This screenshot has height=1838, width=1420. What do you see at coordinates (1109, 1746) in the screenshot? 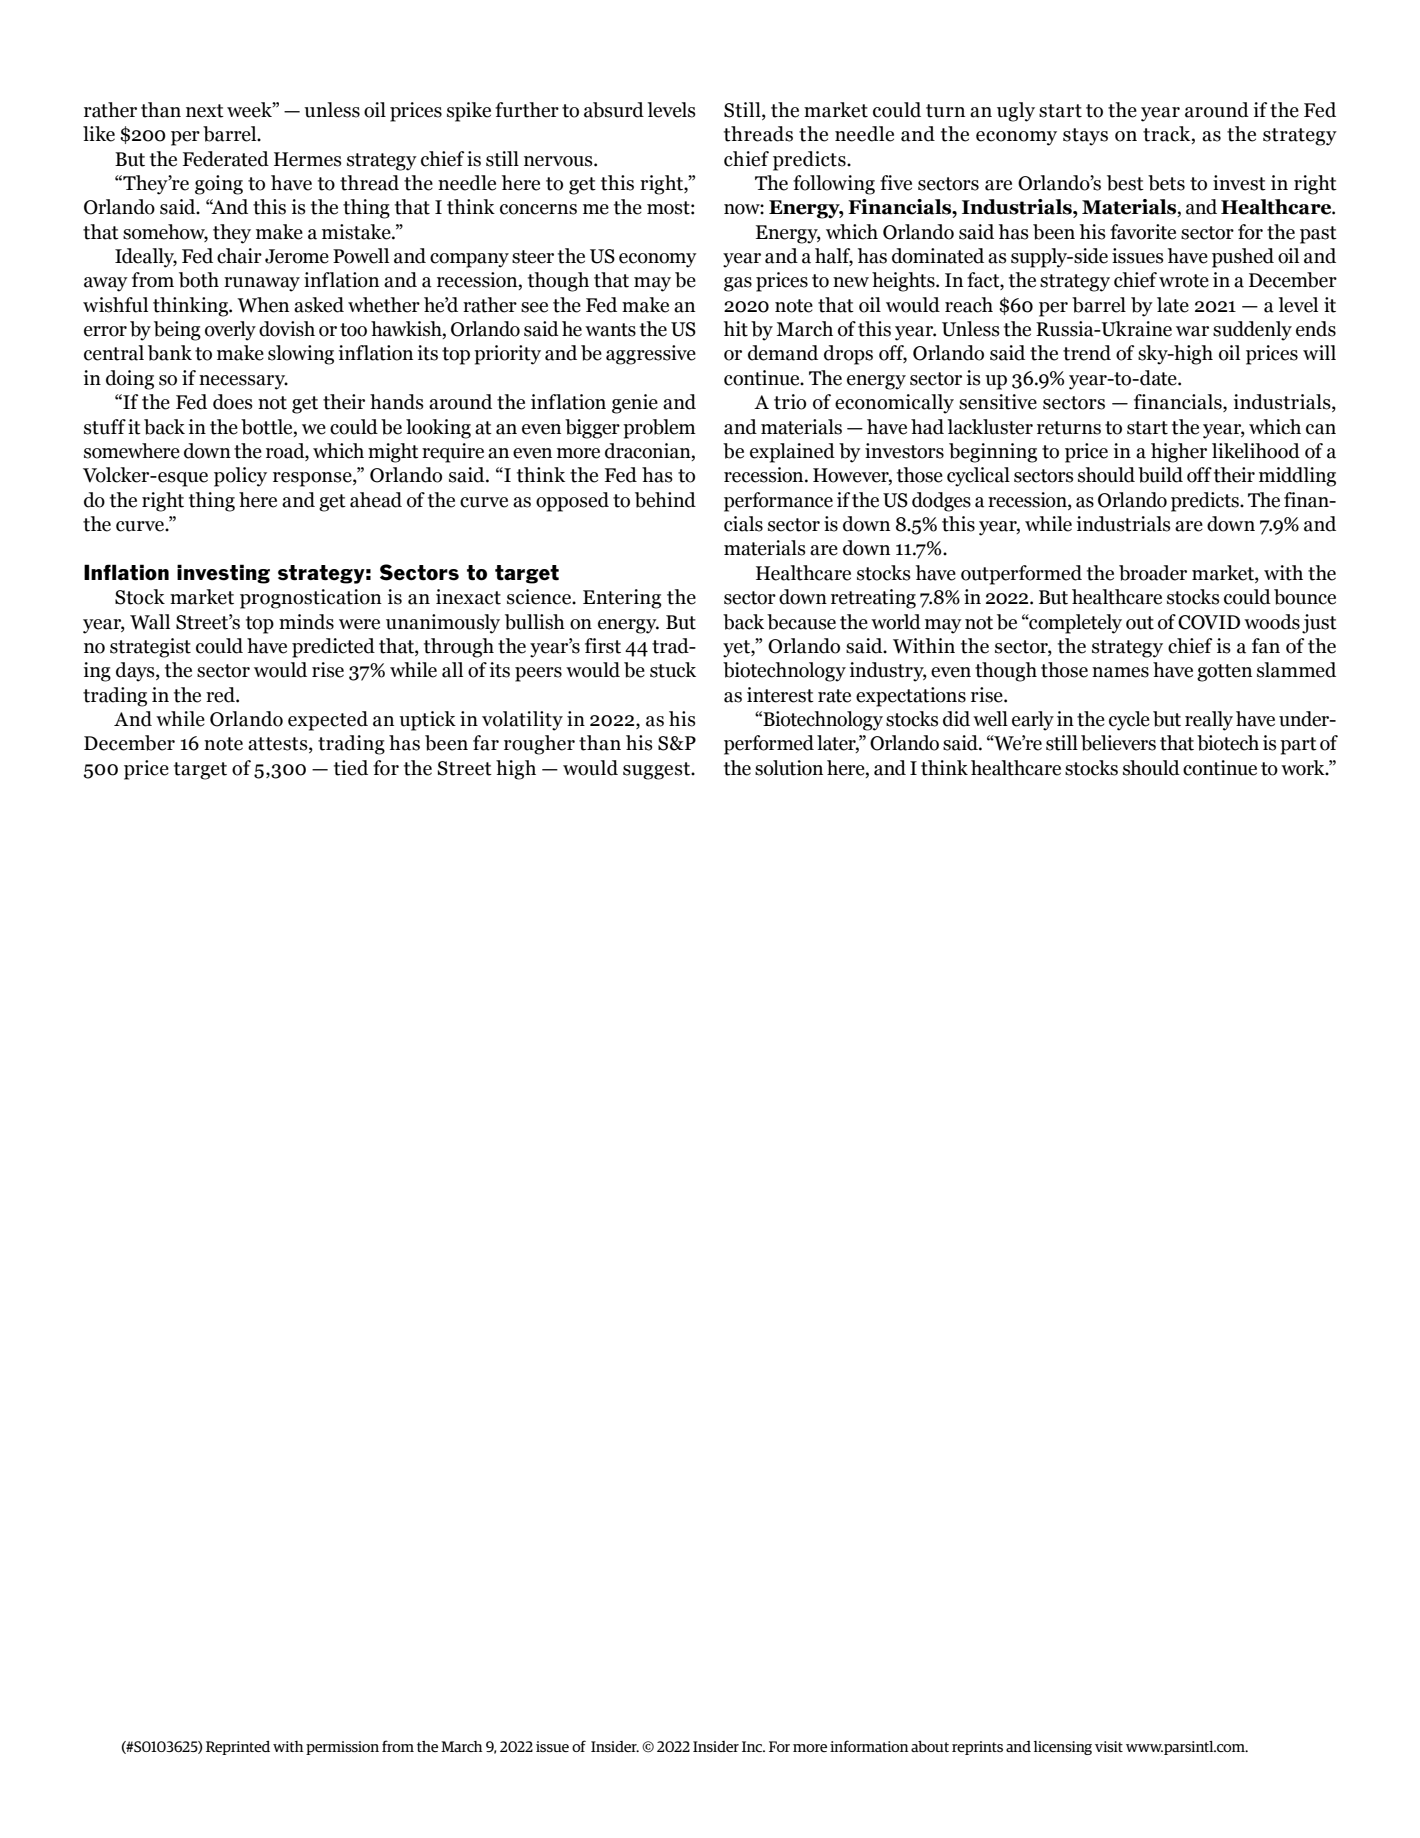
I see `visit` at bounding box center [1109, 1746].
